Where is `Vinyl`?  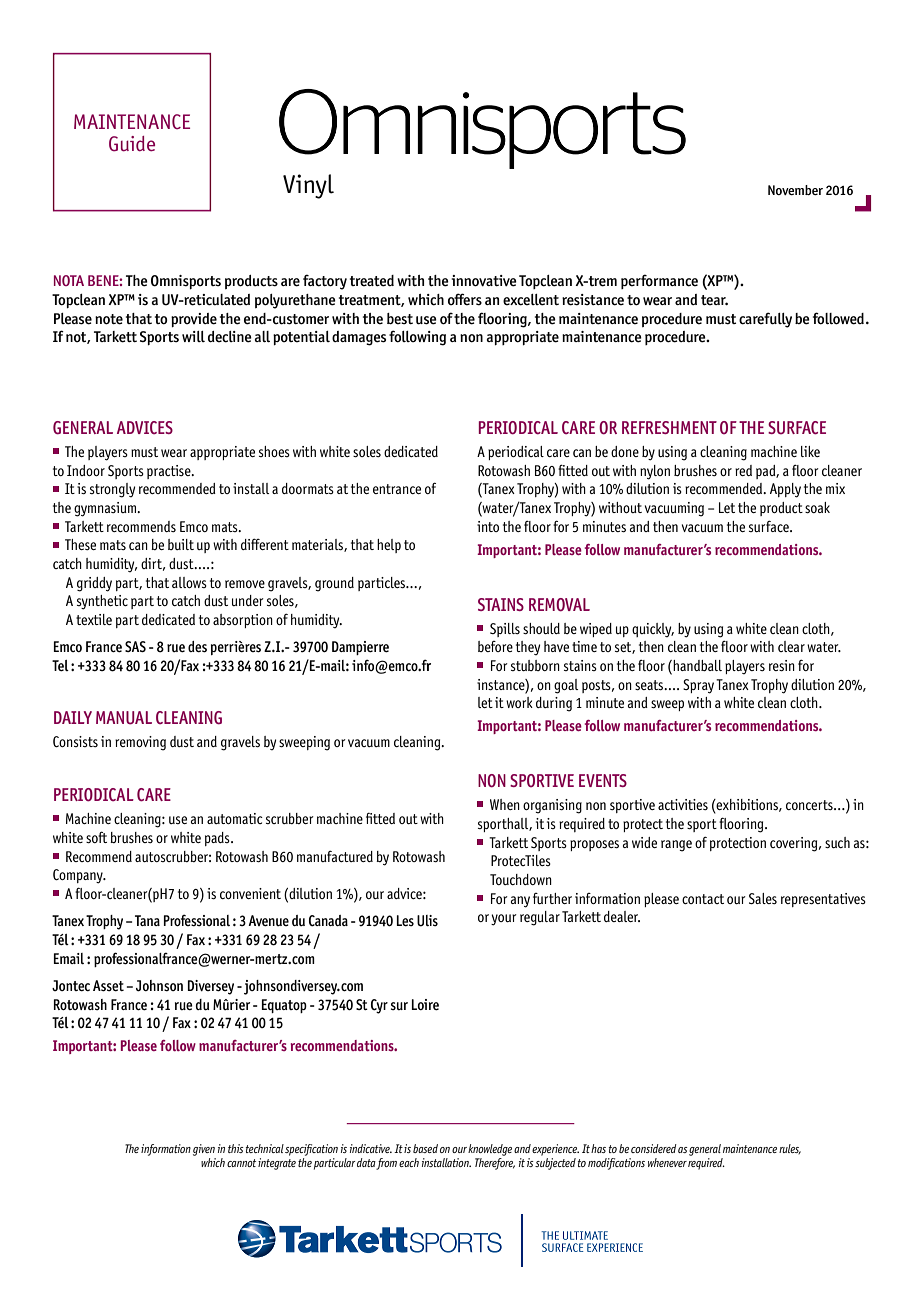 Vinyl is located at coordinates (308, 186).
